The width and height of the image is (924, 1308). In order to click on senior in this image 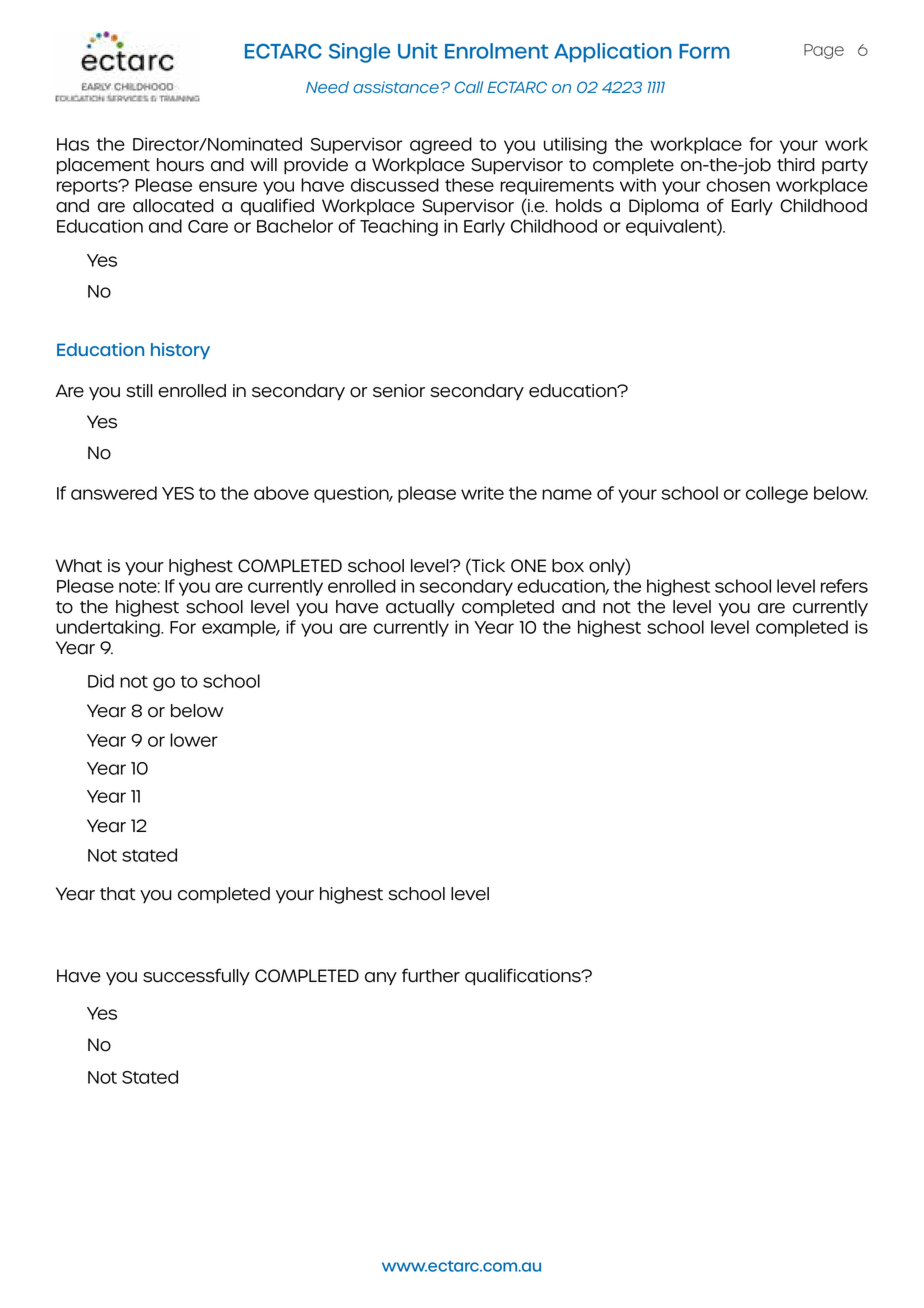, I will do `click(399, 391)`.
